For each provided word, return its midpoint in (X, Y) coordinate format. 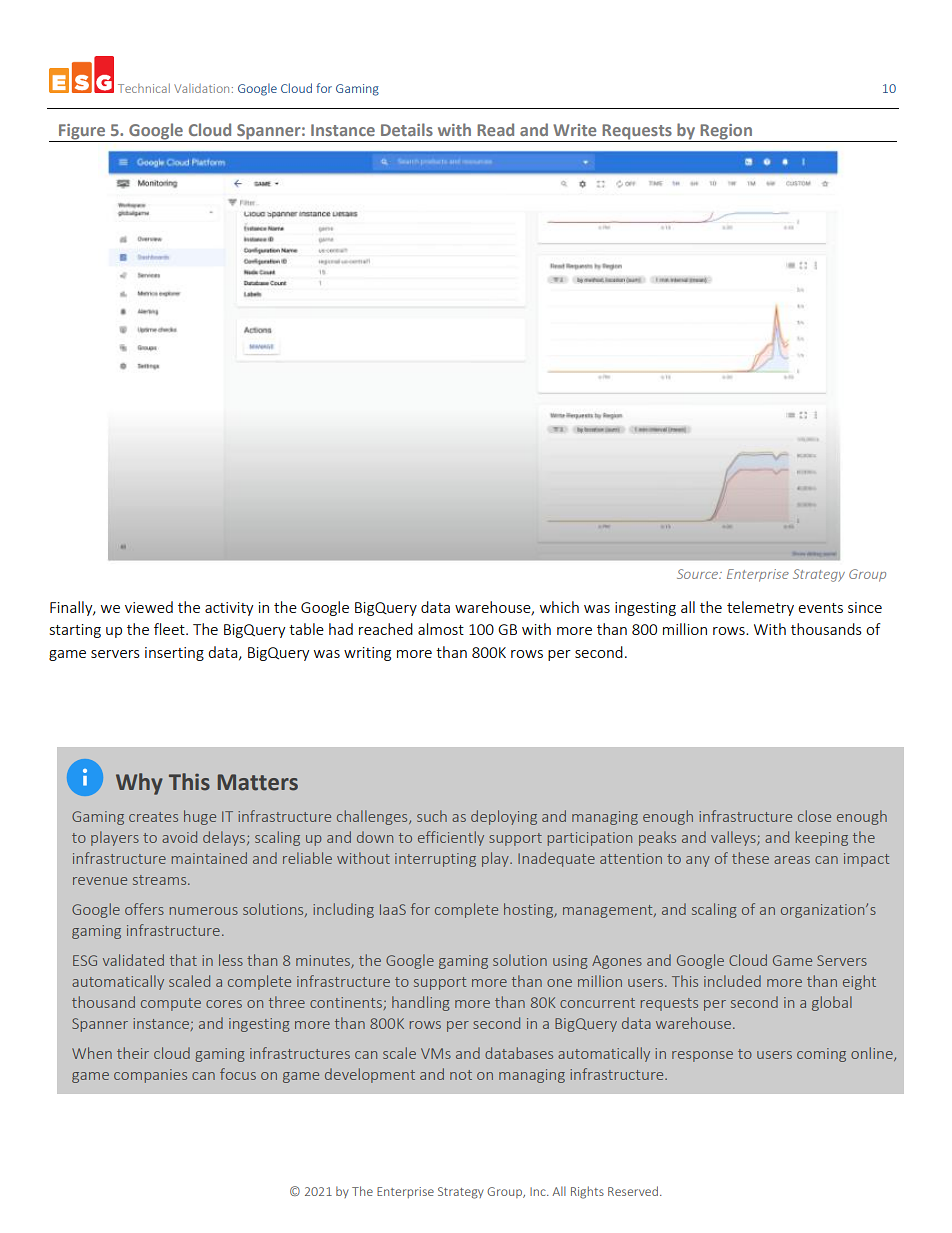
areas (792, 860)
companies (150, 1076)
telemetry (760, 608)
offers (144, 909)
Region (726, 133)
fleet (170, 629)
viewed (149, 607)
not (461, 1075)
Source (699, 574)
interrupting (435, 860)
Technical (144, 88)
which (559, 607)
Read (495, 129)
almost (441, 629)
